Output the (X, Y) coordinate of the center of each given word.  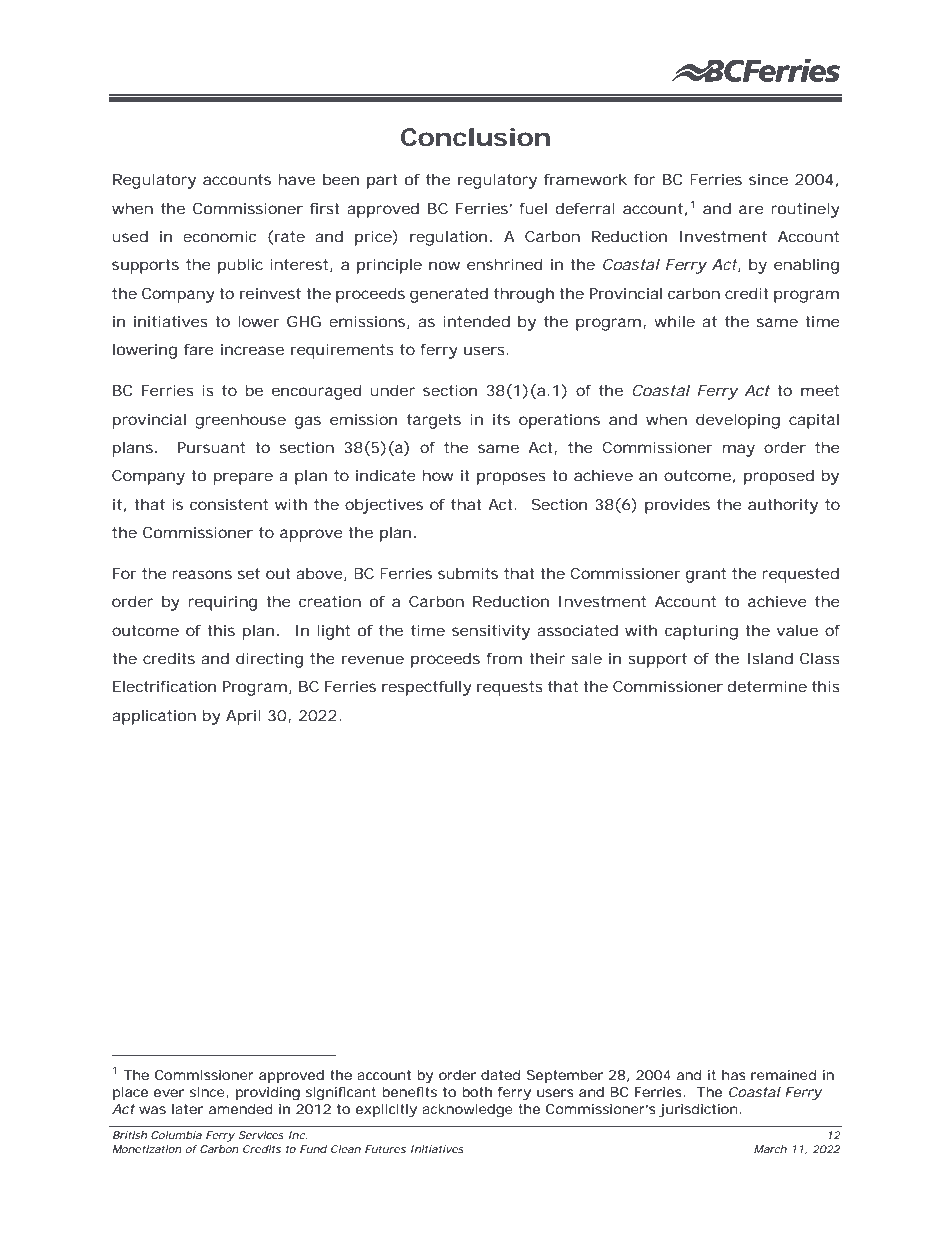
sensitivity (491, 632)
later (187, 1109)
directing (269, 660)
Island (770, 658)
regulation (448, 238)
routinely (805, 210)
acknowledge (467, 1111)
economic (219, 236)
